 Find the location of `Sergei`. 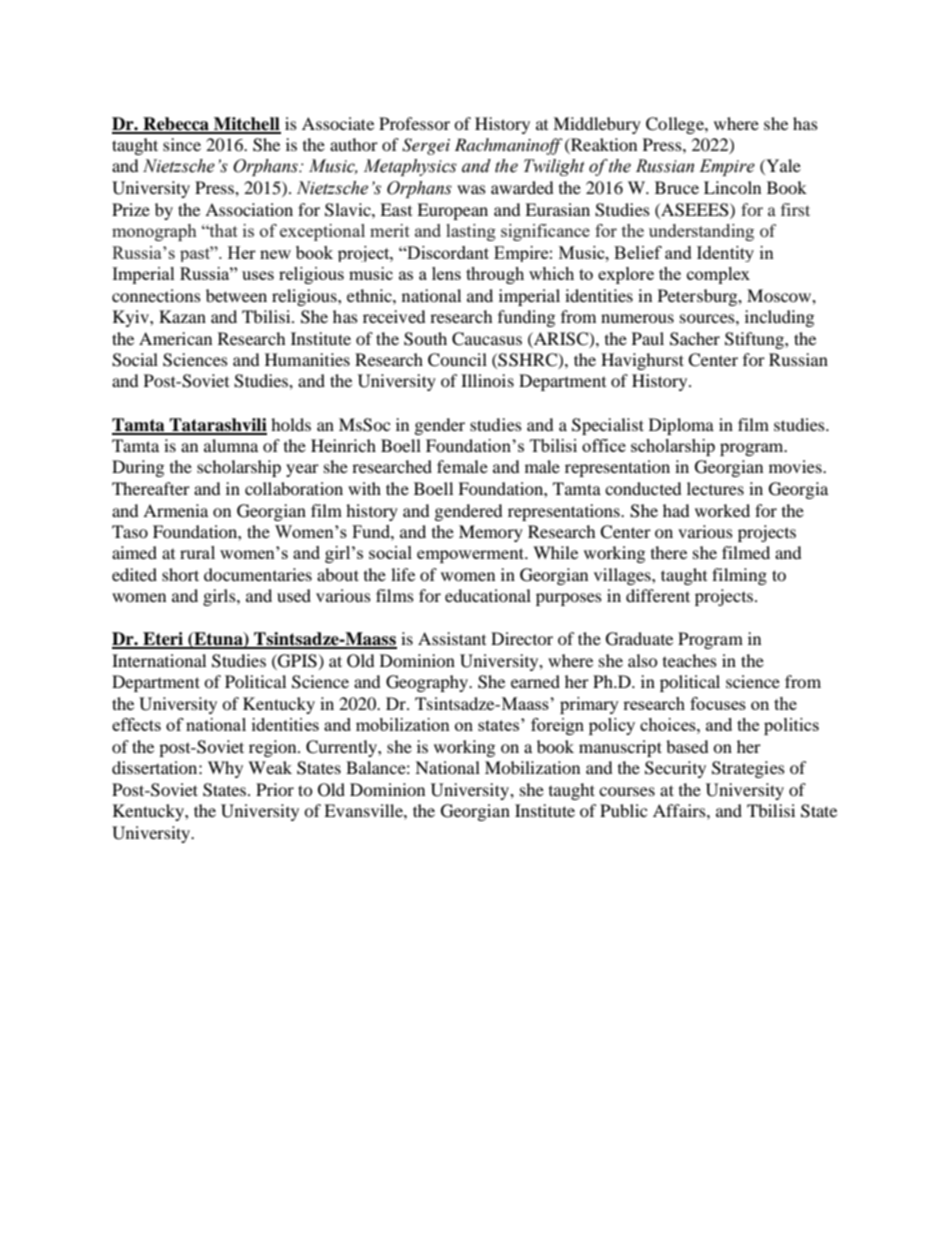

Sergei is located at coordinates (426, 146).
